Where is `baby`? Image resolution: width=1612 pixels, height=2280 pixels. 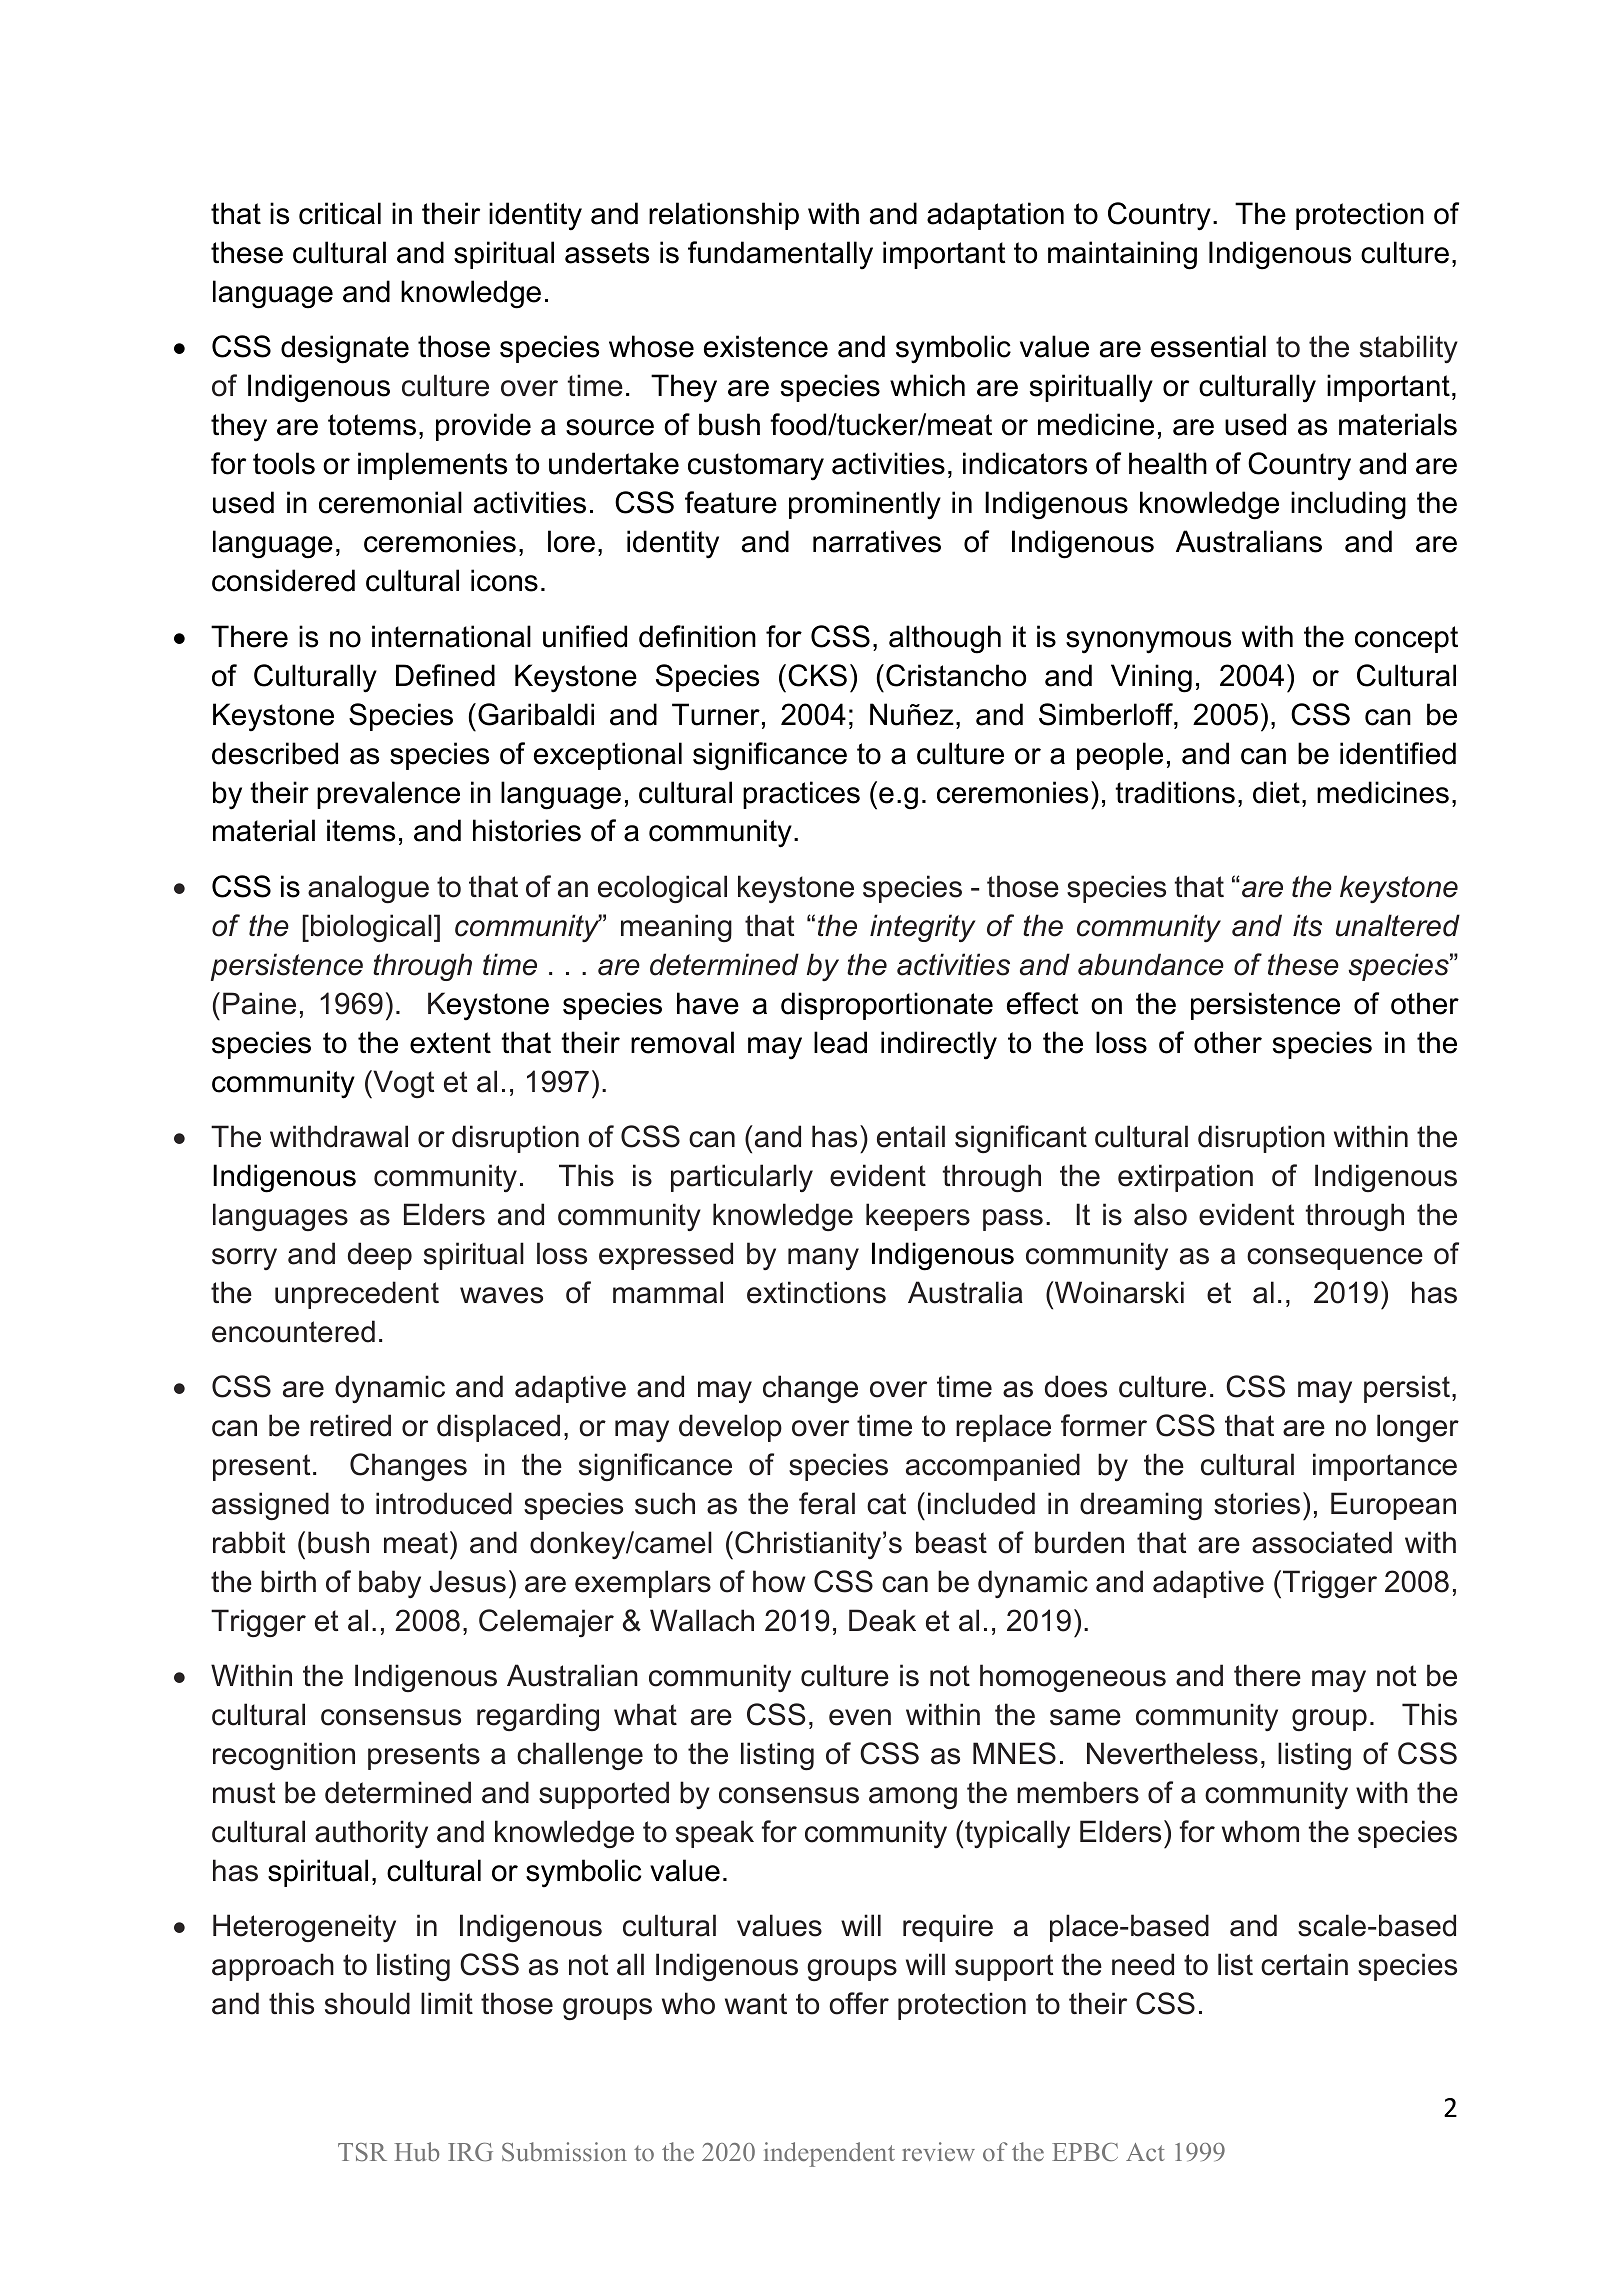 baby is located at coordinates (390, 1584).
